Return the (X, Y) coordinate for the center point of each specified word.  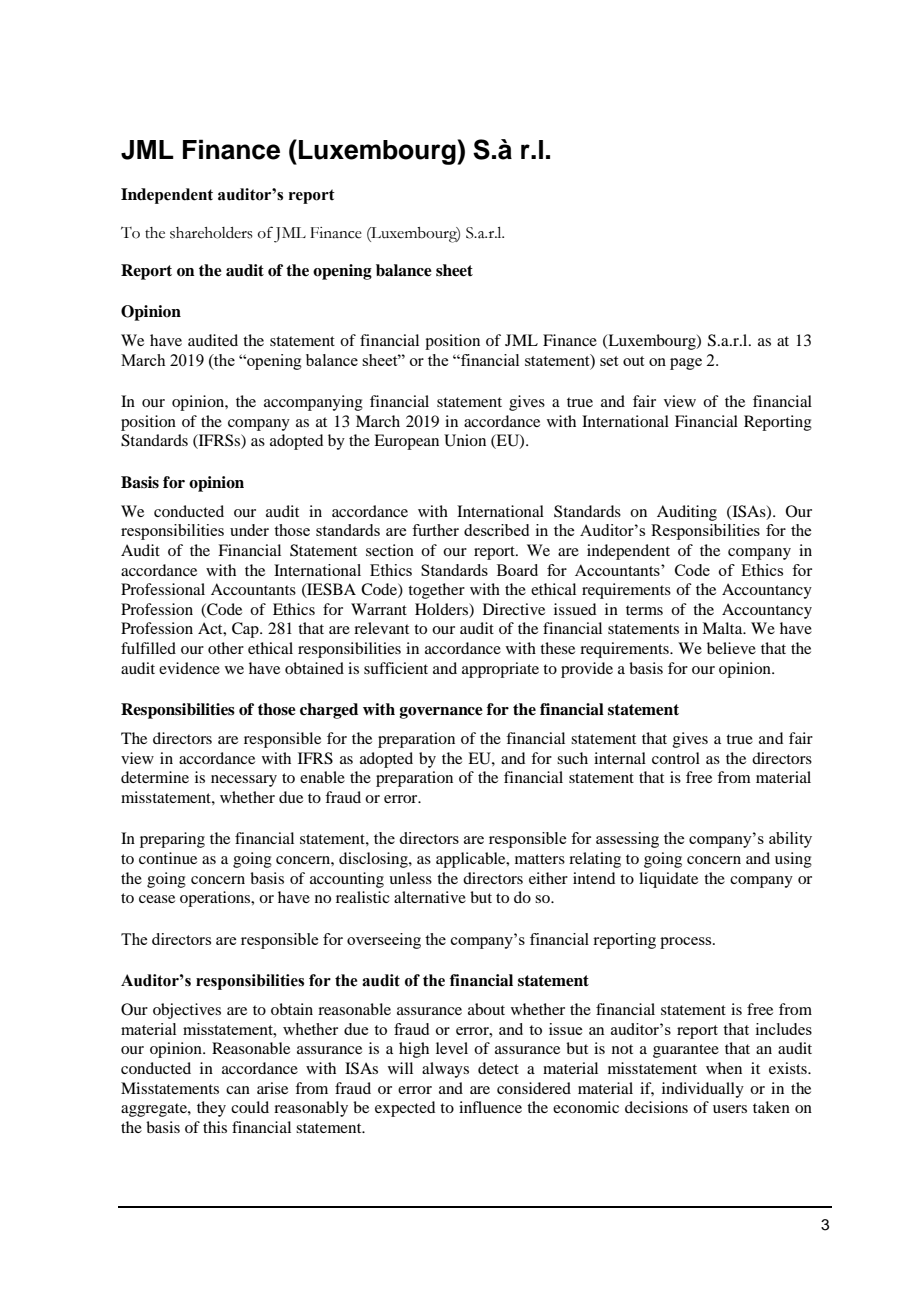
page (686, 364)
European (406, 442)
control (676, 758)
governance (441, 713)
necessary (244, 781)
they (211, 1109)
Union (465, 440)
